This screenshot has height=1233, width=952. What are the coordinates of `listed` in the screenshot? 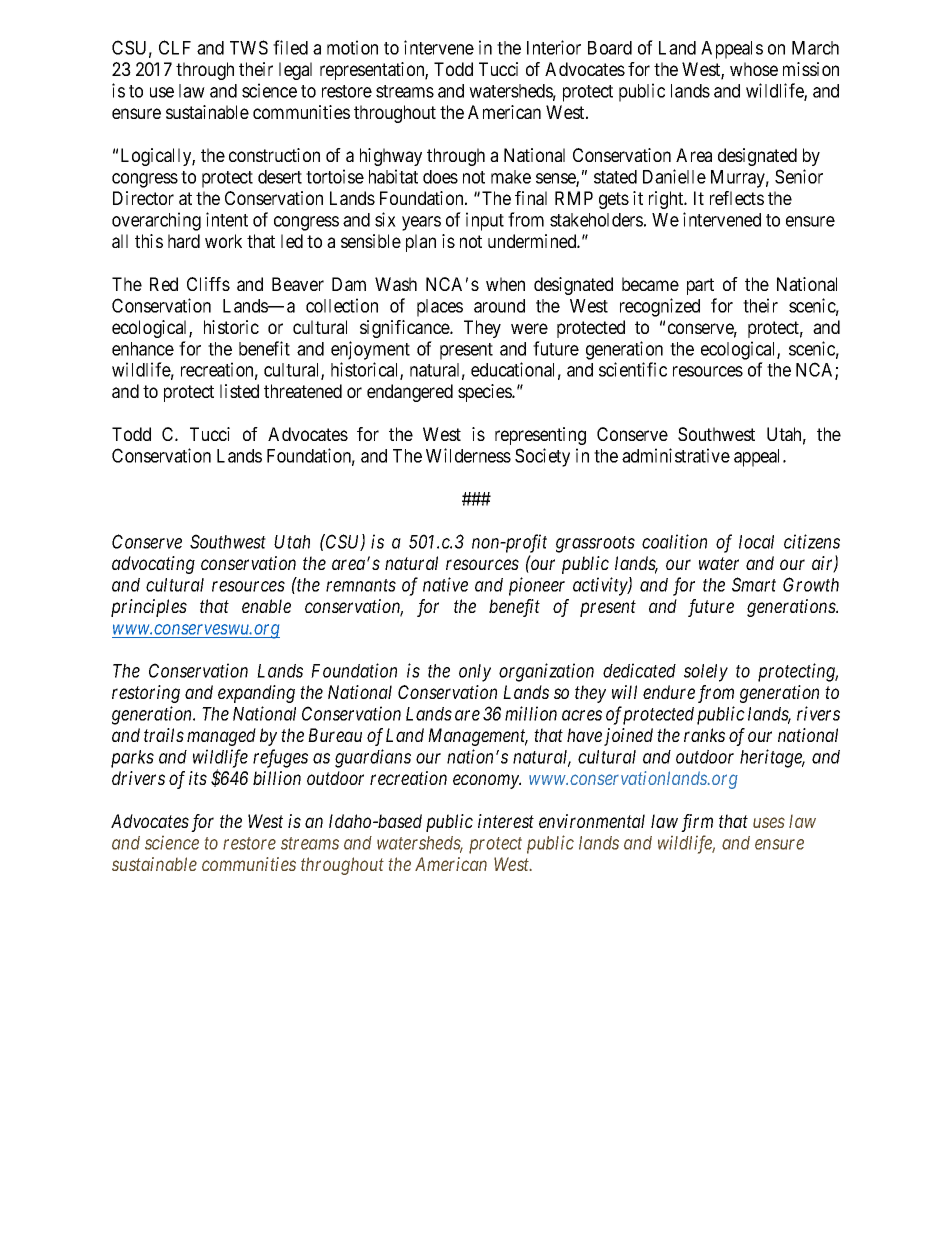 It's located at (239, 391).
